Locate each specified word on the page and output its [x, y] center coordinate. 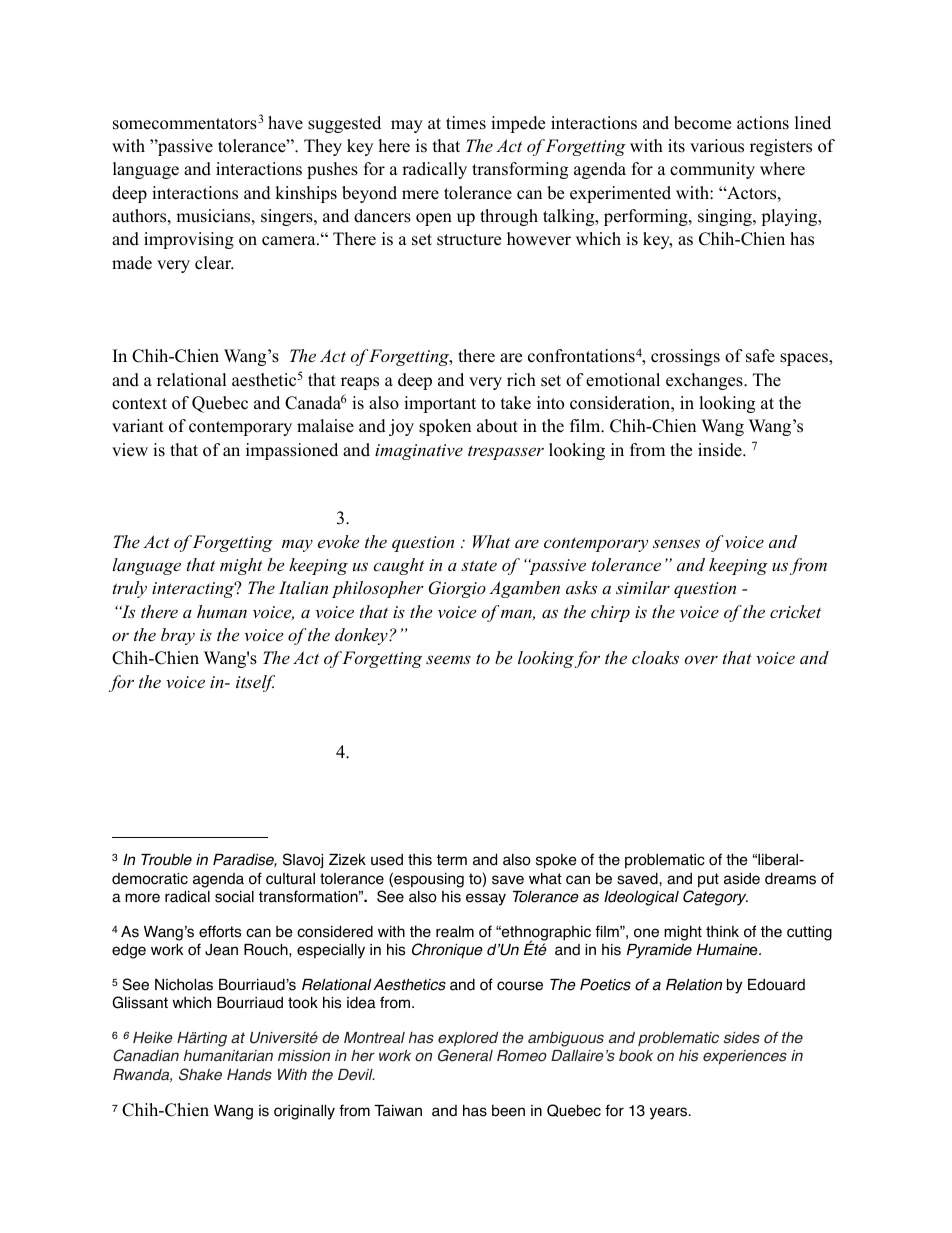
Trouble [166, 859]
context [139, 404]
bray [178, 636]
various [717, 146]
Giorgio [457, 589]
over [701, 660]
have [285, 123]
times [466, 123]
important [440, 404]
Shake [200, 1074]
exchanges [705, 381]
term [452, 860]
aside [742, 879]
